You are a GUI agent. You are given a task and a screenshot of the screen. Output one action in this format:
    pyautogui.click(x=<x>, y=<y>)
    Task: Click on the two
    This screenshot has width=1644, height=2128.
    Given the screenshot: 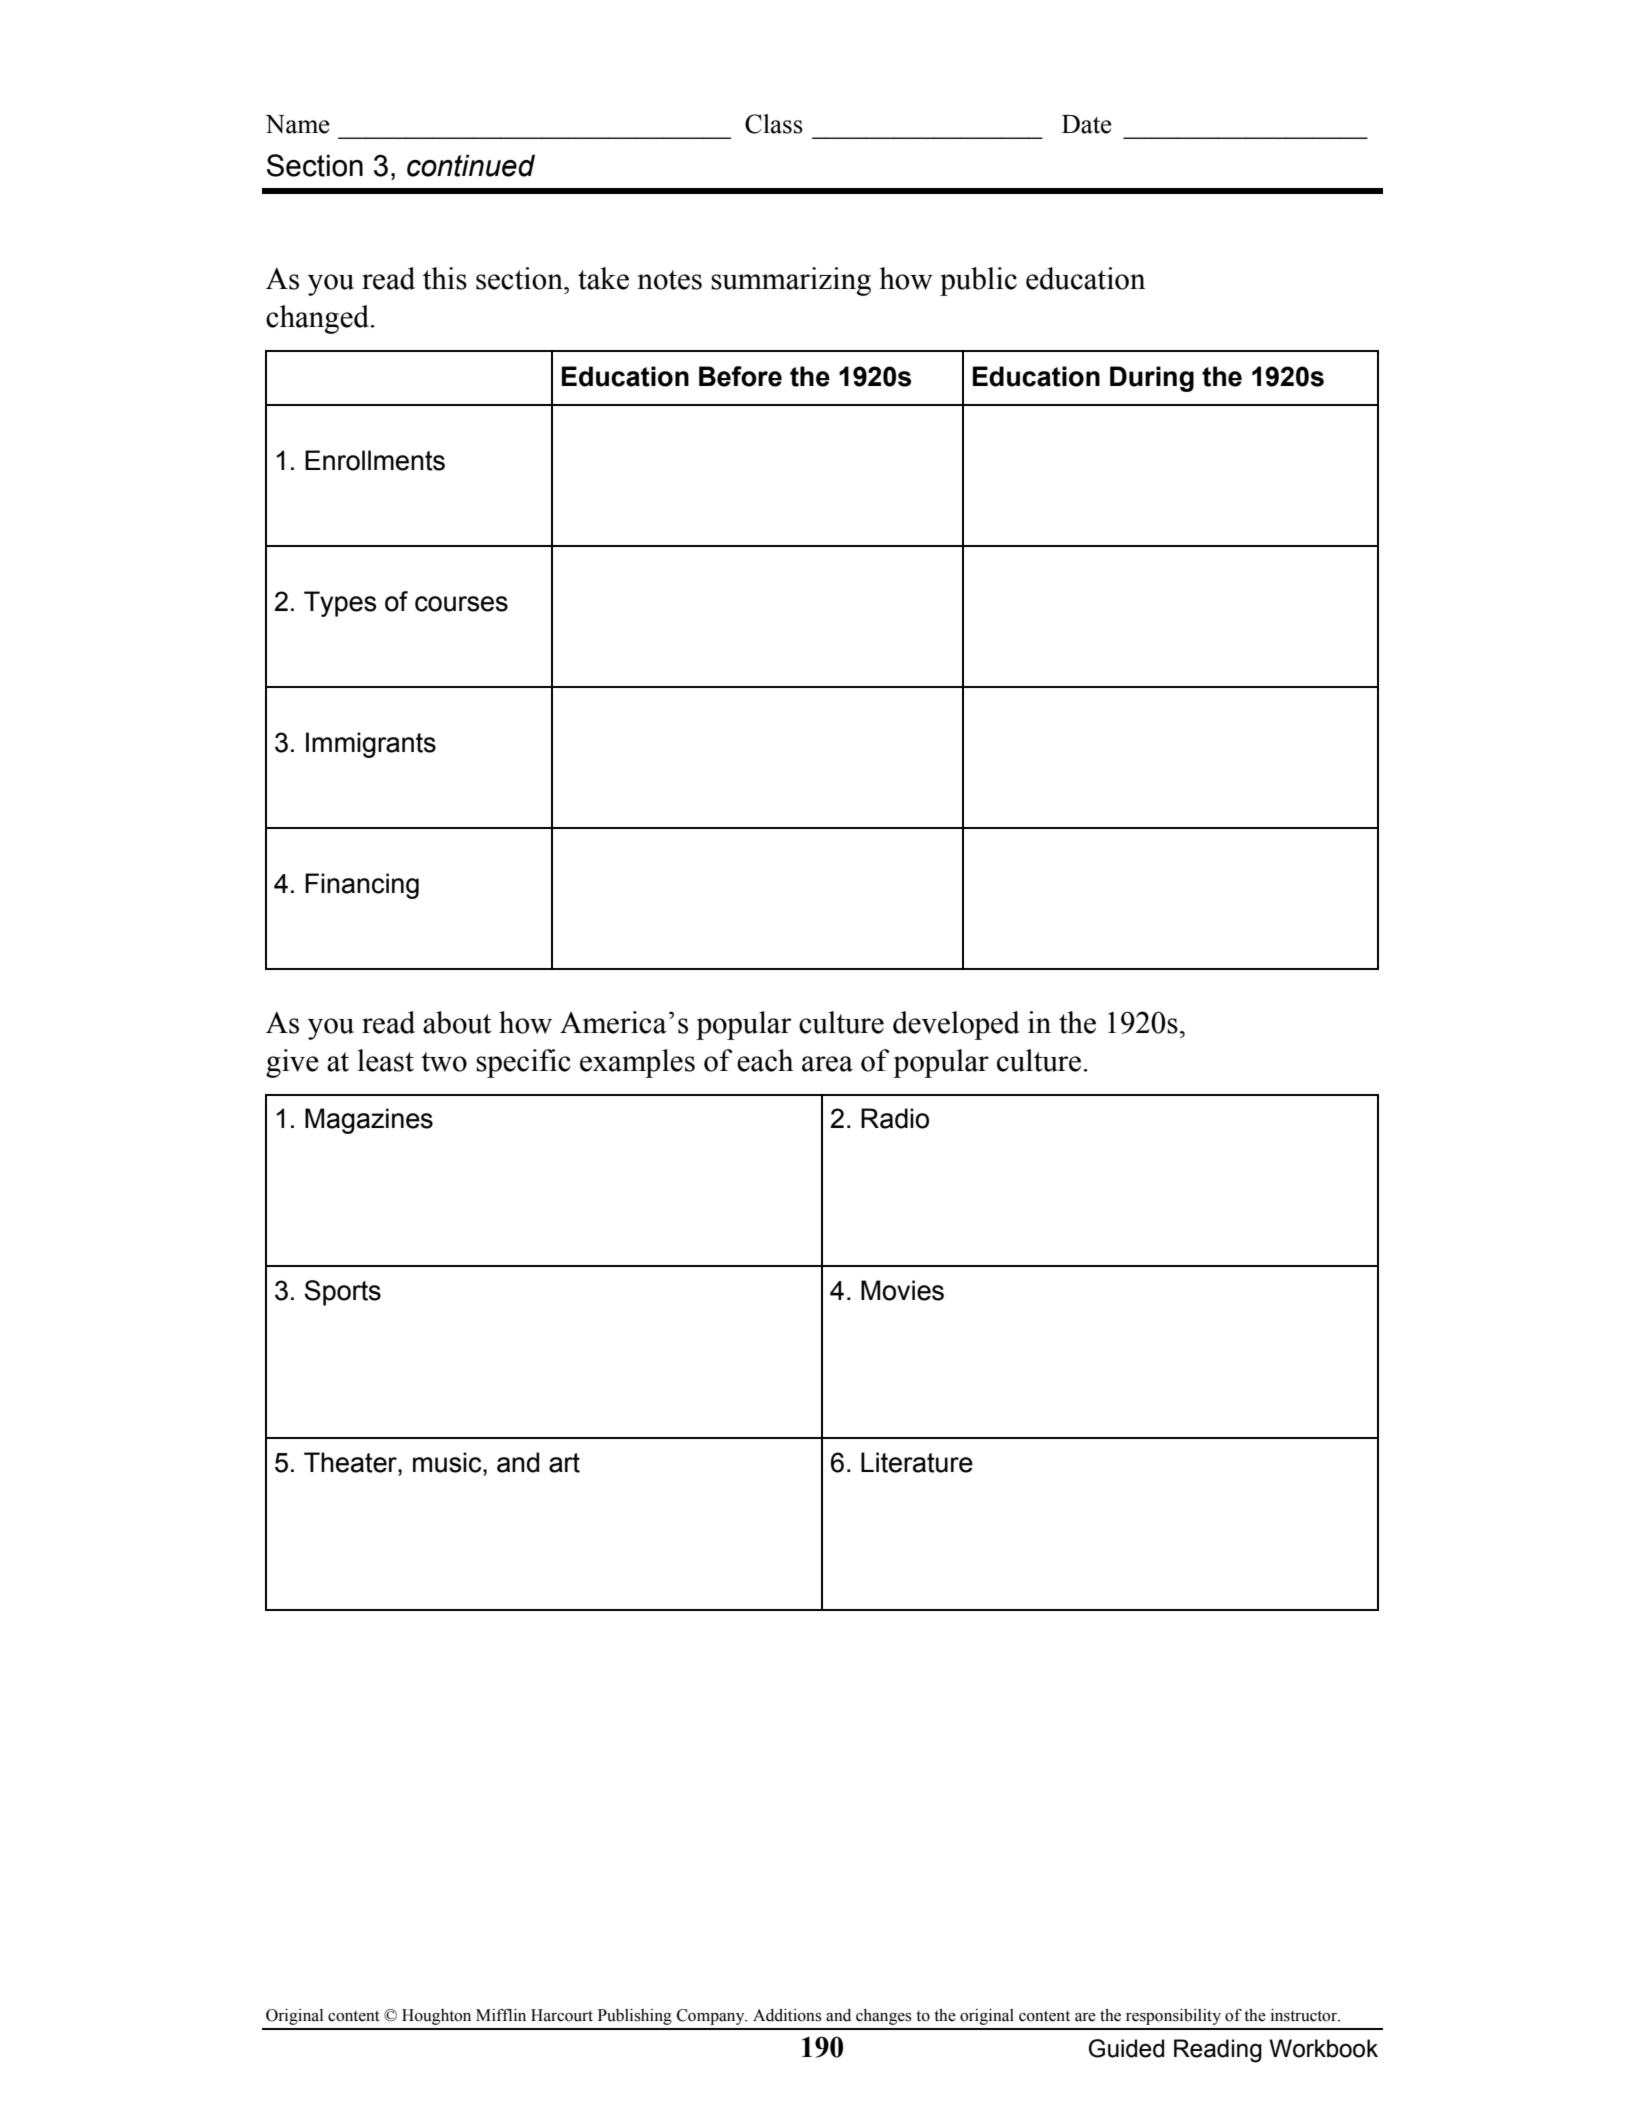 What is the action you would take?
    pyautogui.click(x=444, y=1062)
